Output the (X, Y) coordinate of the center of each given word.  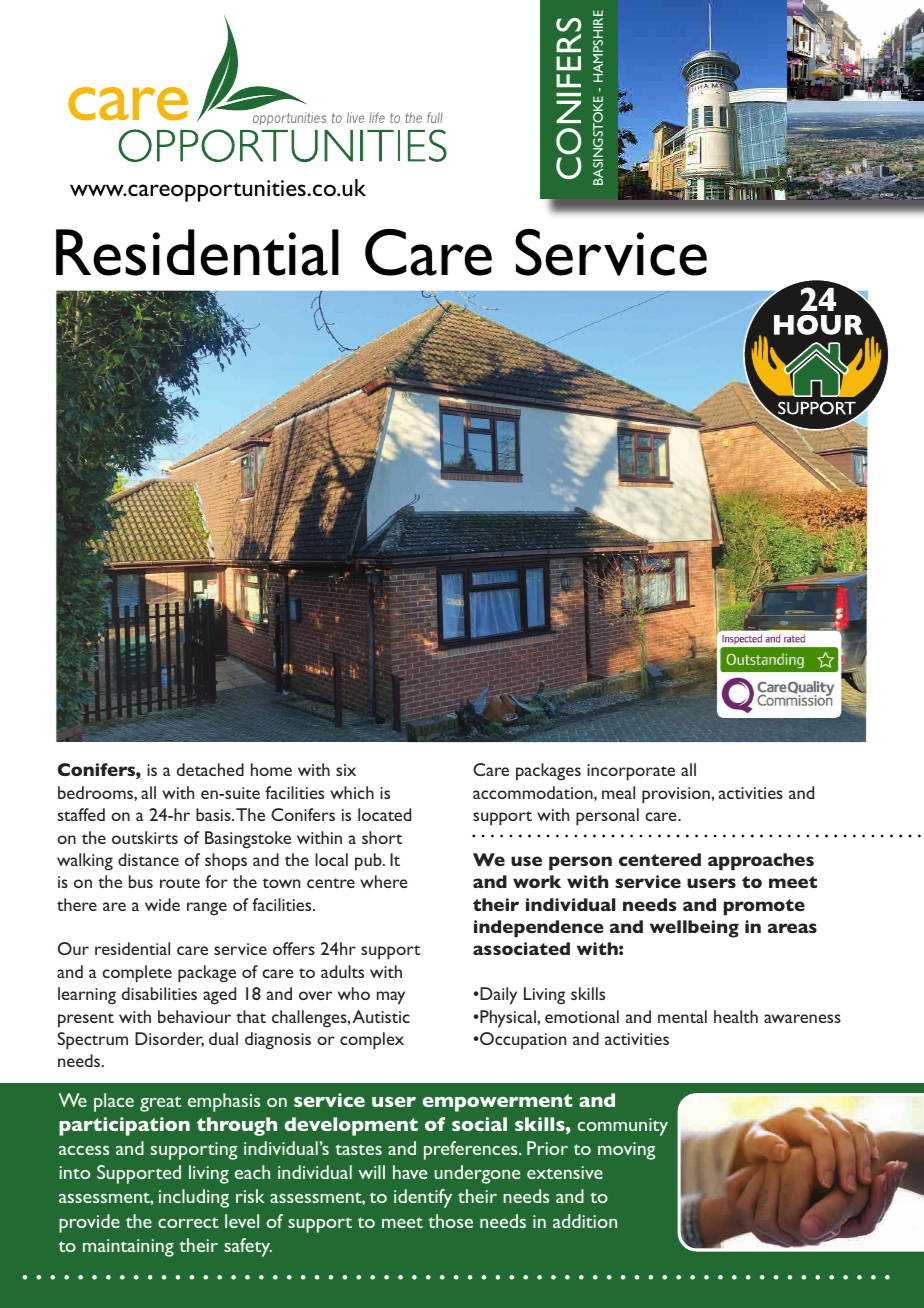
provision (676, 795)
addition (585, 1221)
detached (210, 769)
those (450, 1221)
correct (188, 1222)
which (352, 792)
